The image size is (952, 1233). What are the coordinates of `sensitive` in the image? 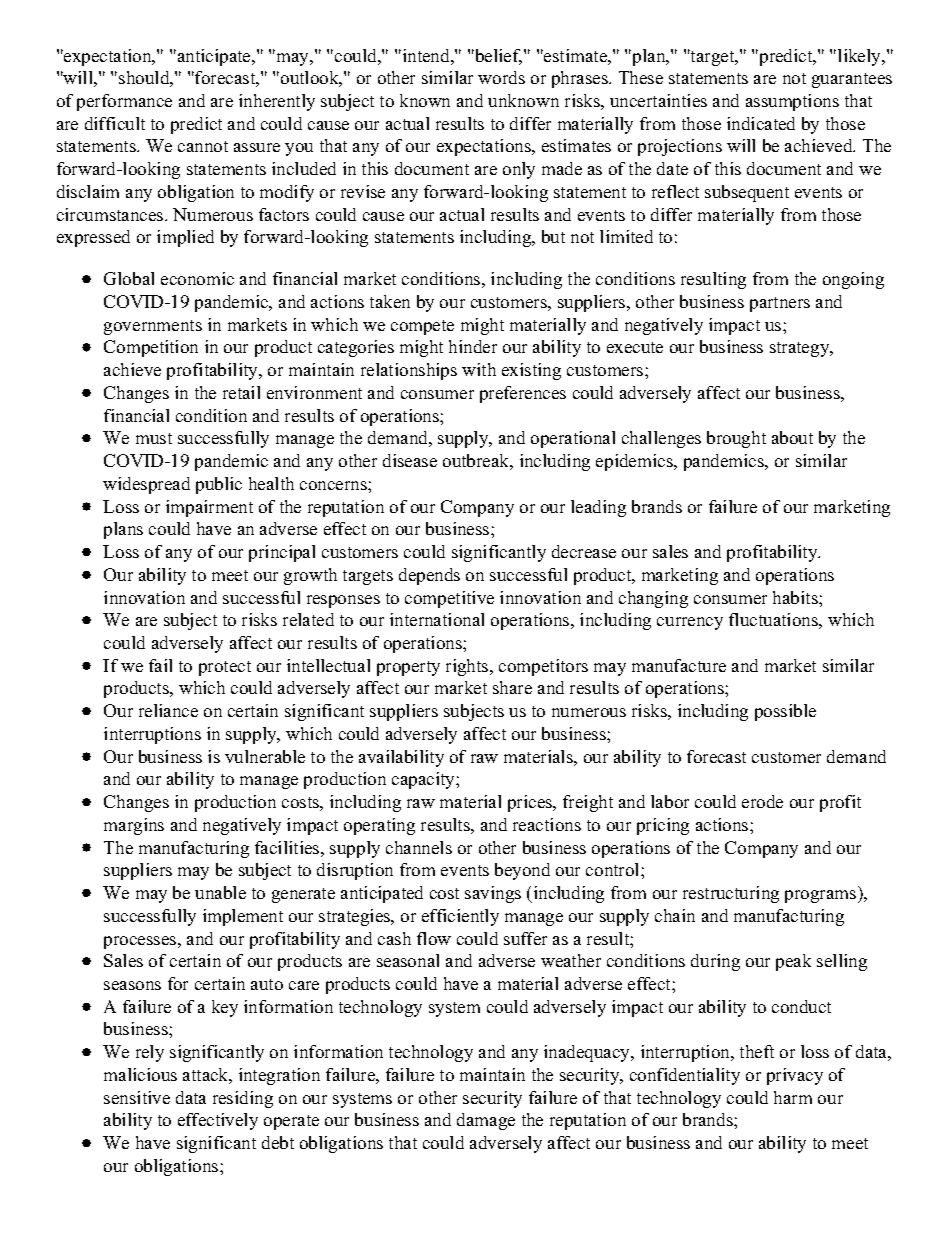 It's located at (137, 1097).
